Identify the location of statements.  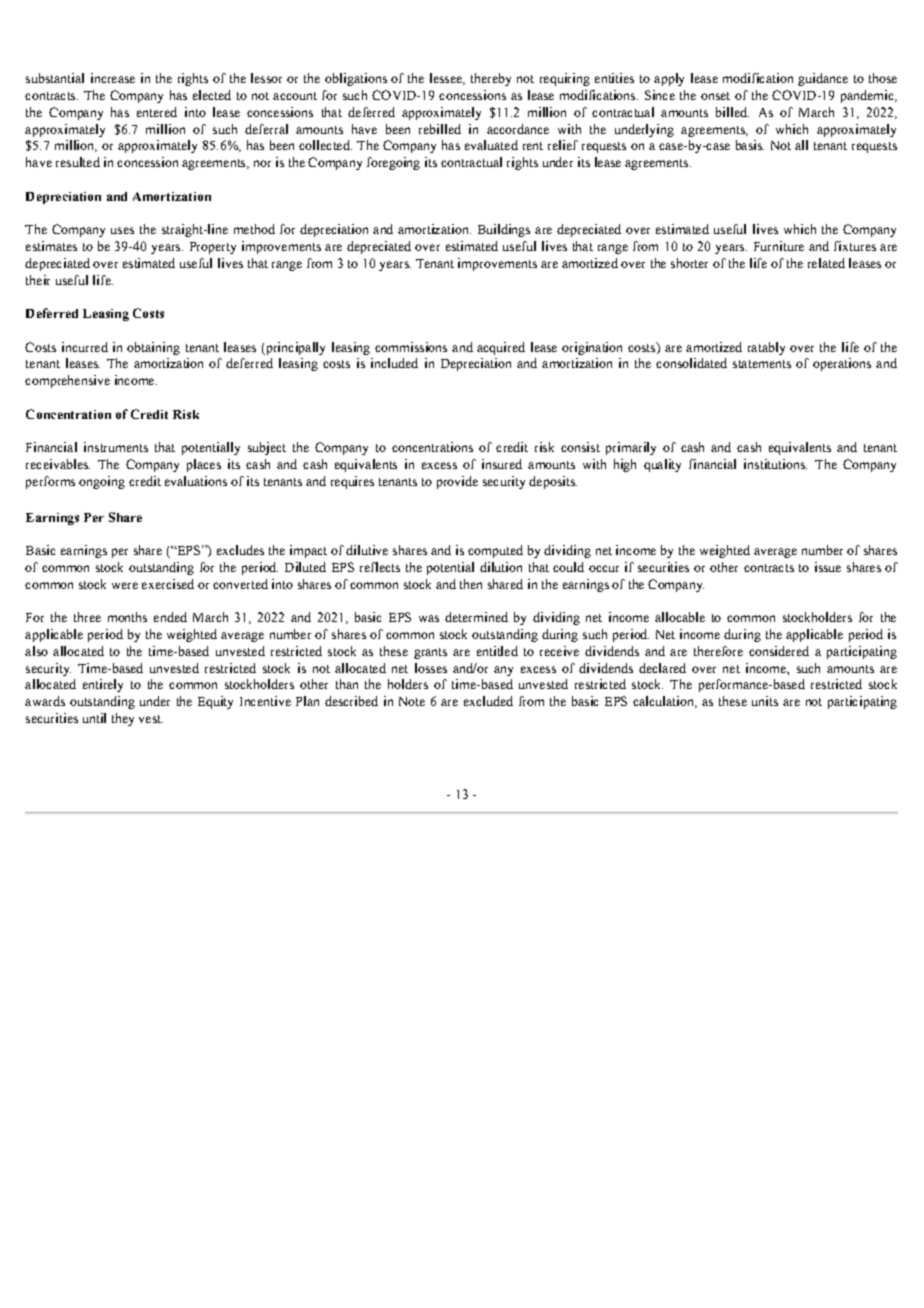
(762, 364).
